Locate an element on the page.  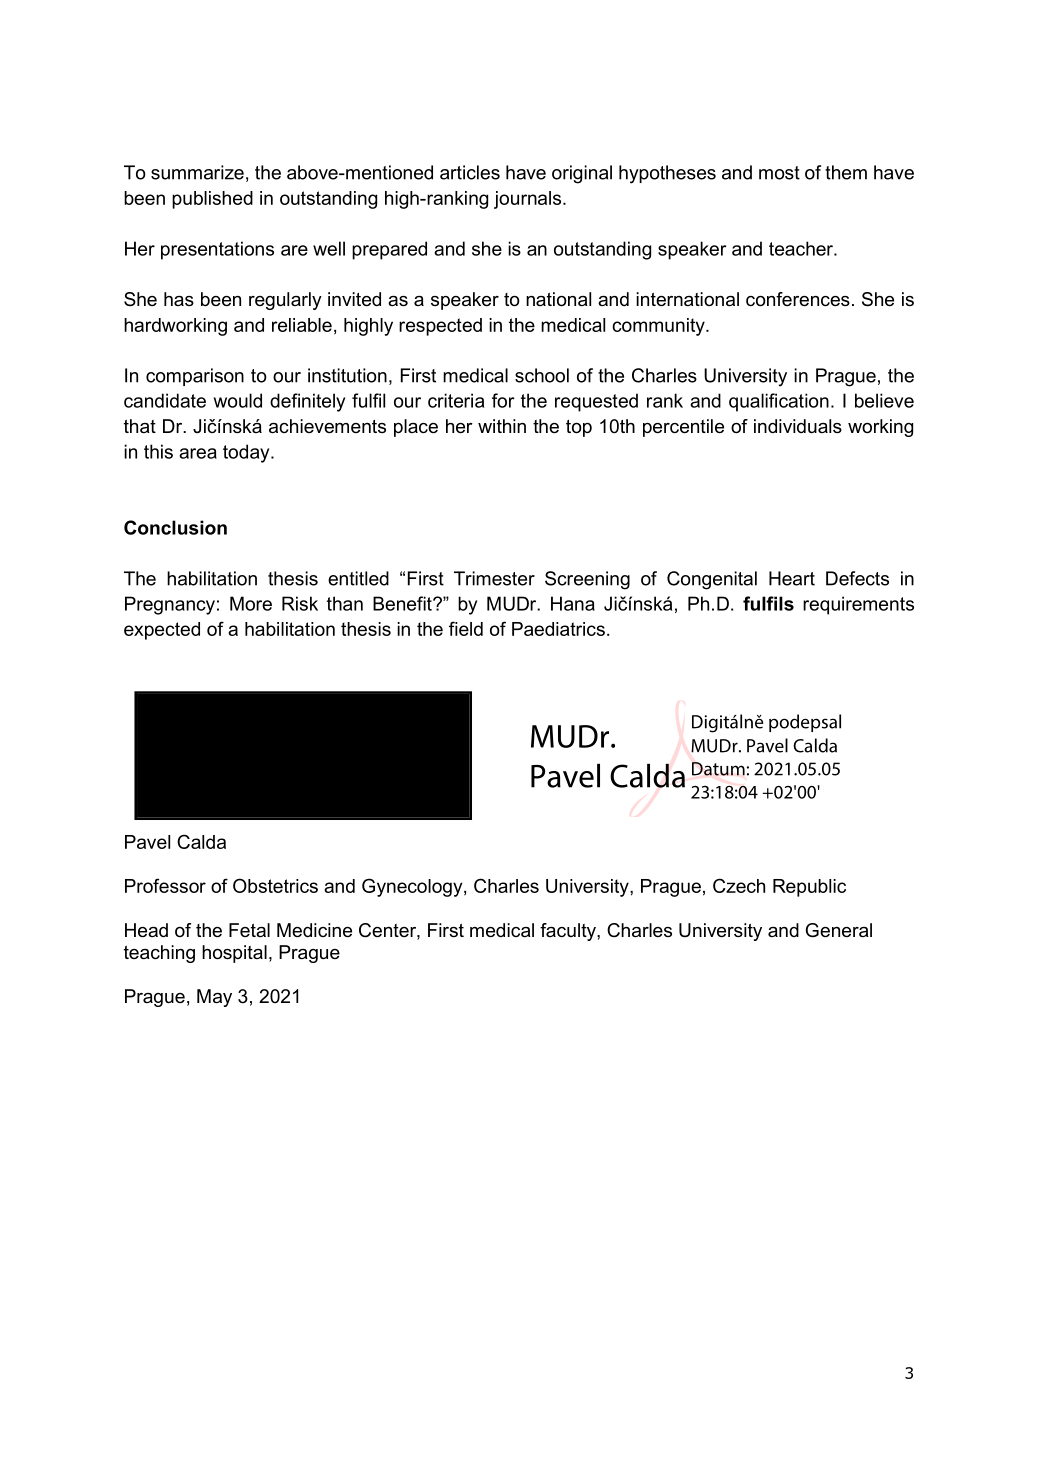
Heart is located at coordinates (792, 578).
